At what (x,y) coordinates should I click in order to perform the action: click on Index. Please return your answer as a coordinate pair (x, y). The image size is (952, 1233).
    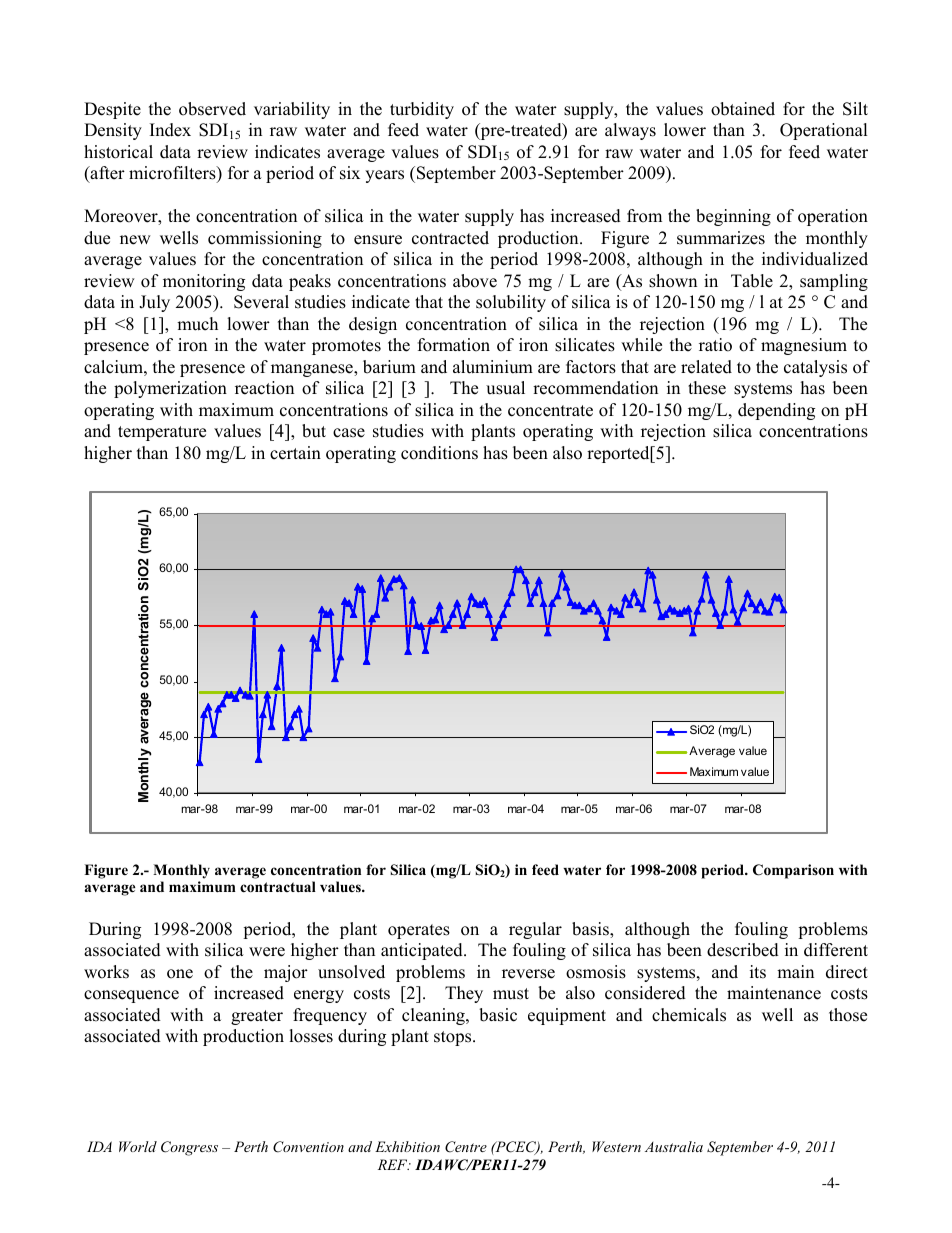
    Looking at the image, I should click on (170, 130).
